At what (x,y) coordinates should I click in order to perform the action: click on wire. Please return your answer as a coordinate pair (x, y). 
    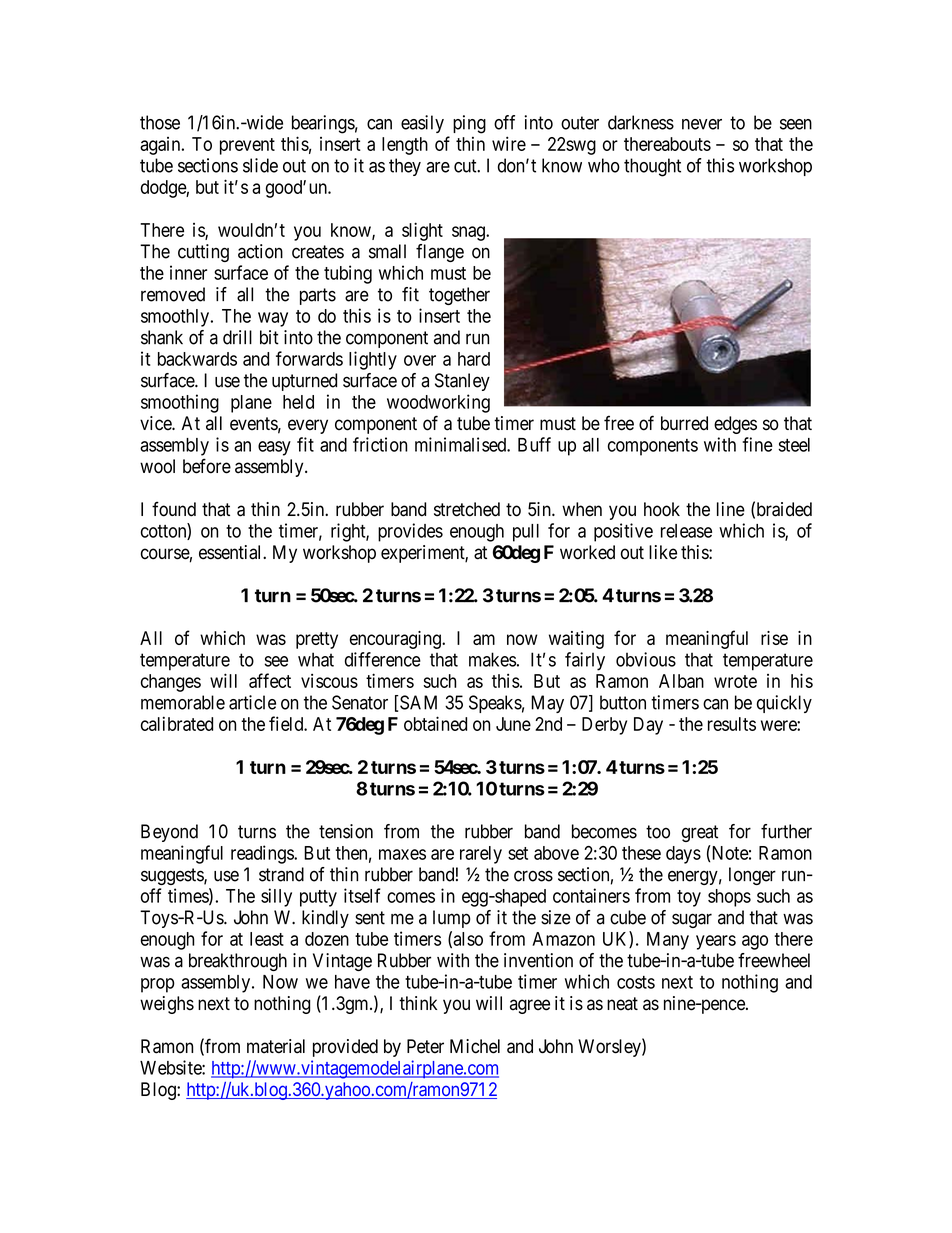
    Looking at the image, I should click on (509, 143).
